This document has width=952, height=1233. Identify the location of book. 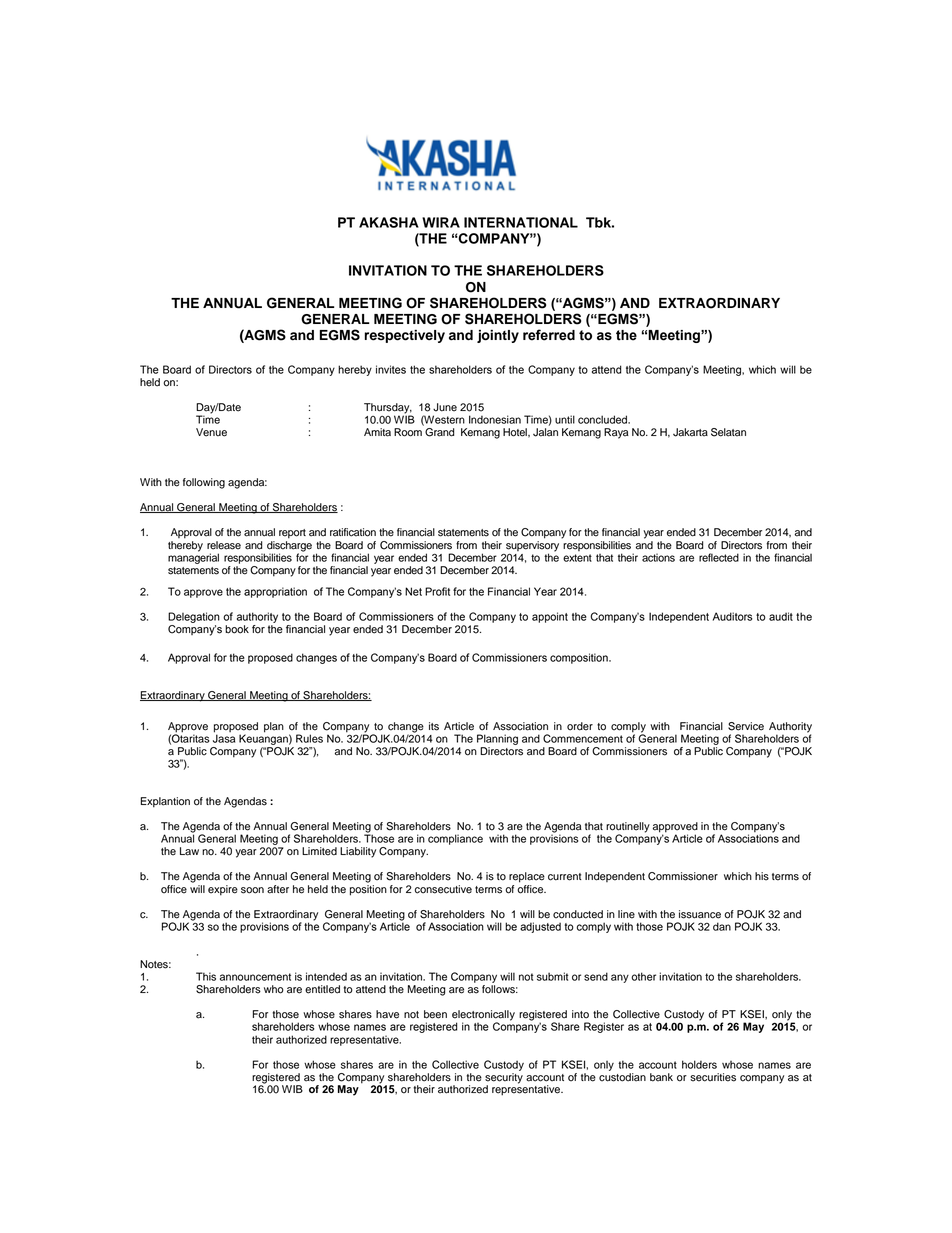
(237, 629).
